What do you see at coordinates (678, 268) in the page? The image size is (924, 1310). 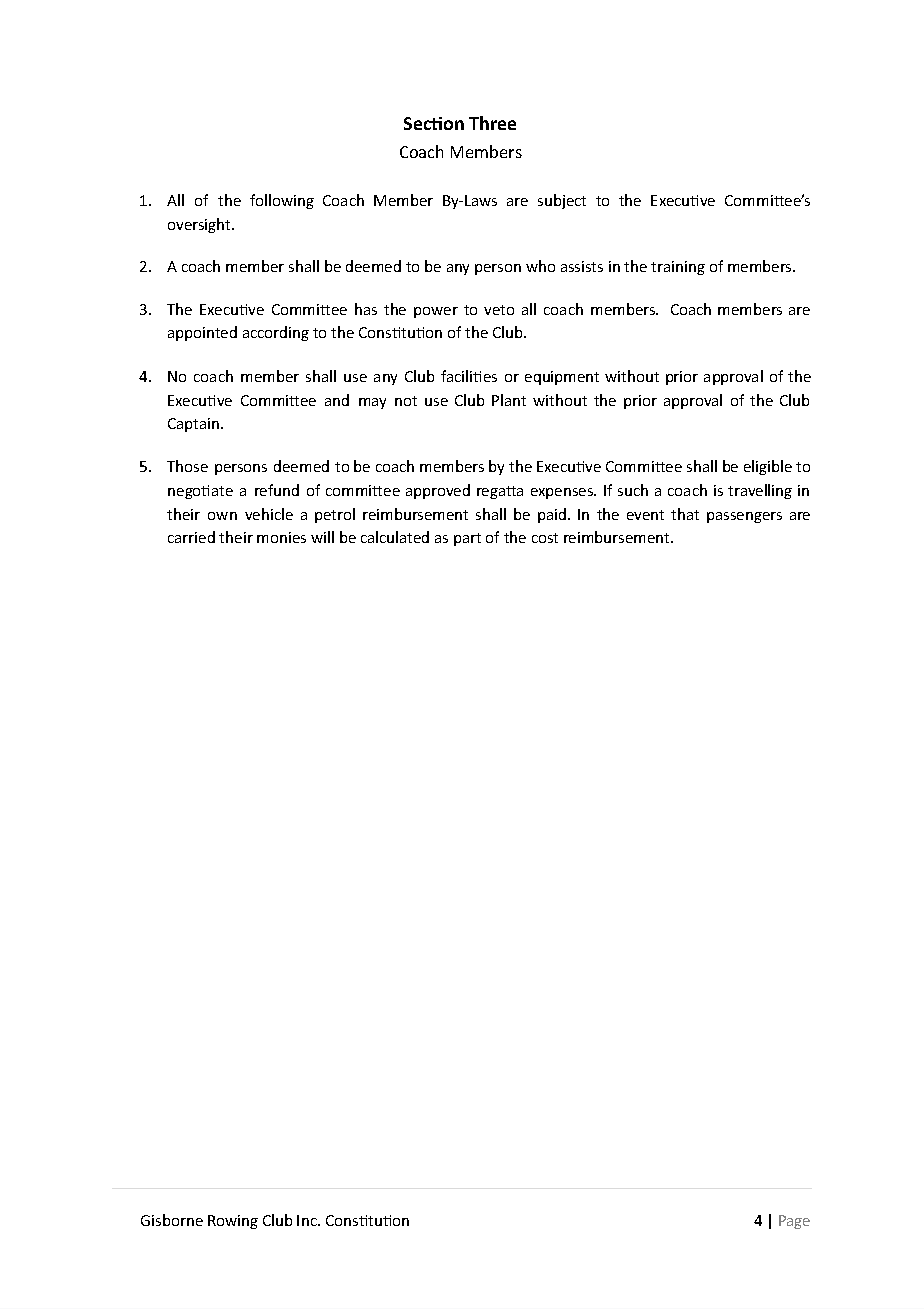 I see `training` at bounding box center [678, 268].
